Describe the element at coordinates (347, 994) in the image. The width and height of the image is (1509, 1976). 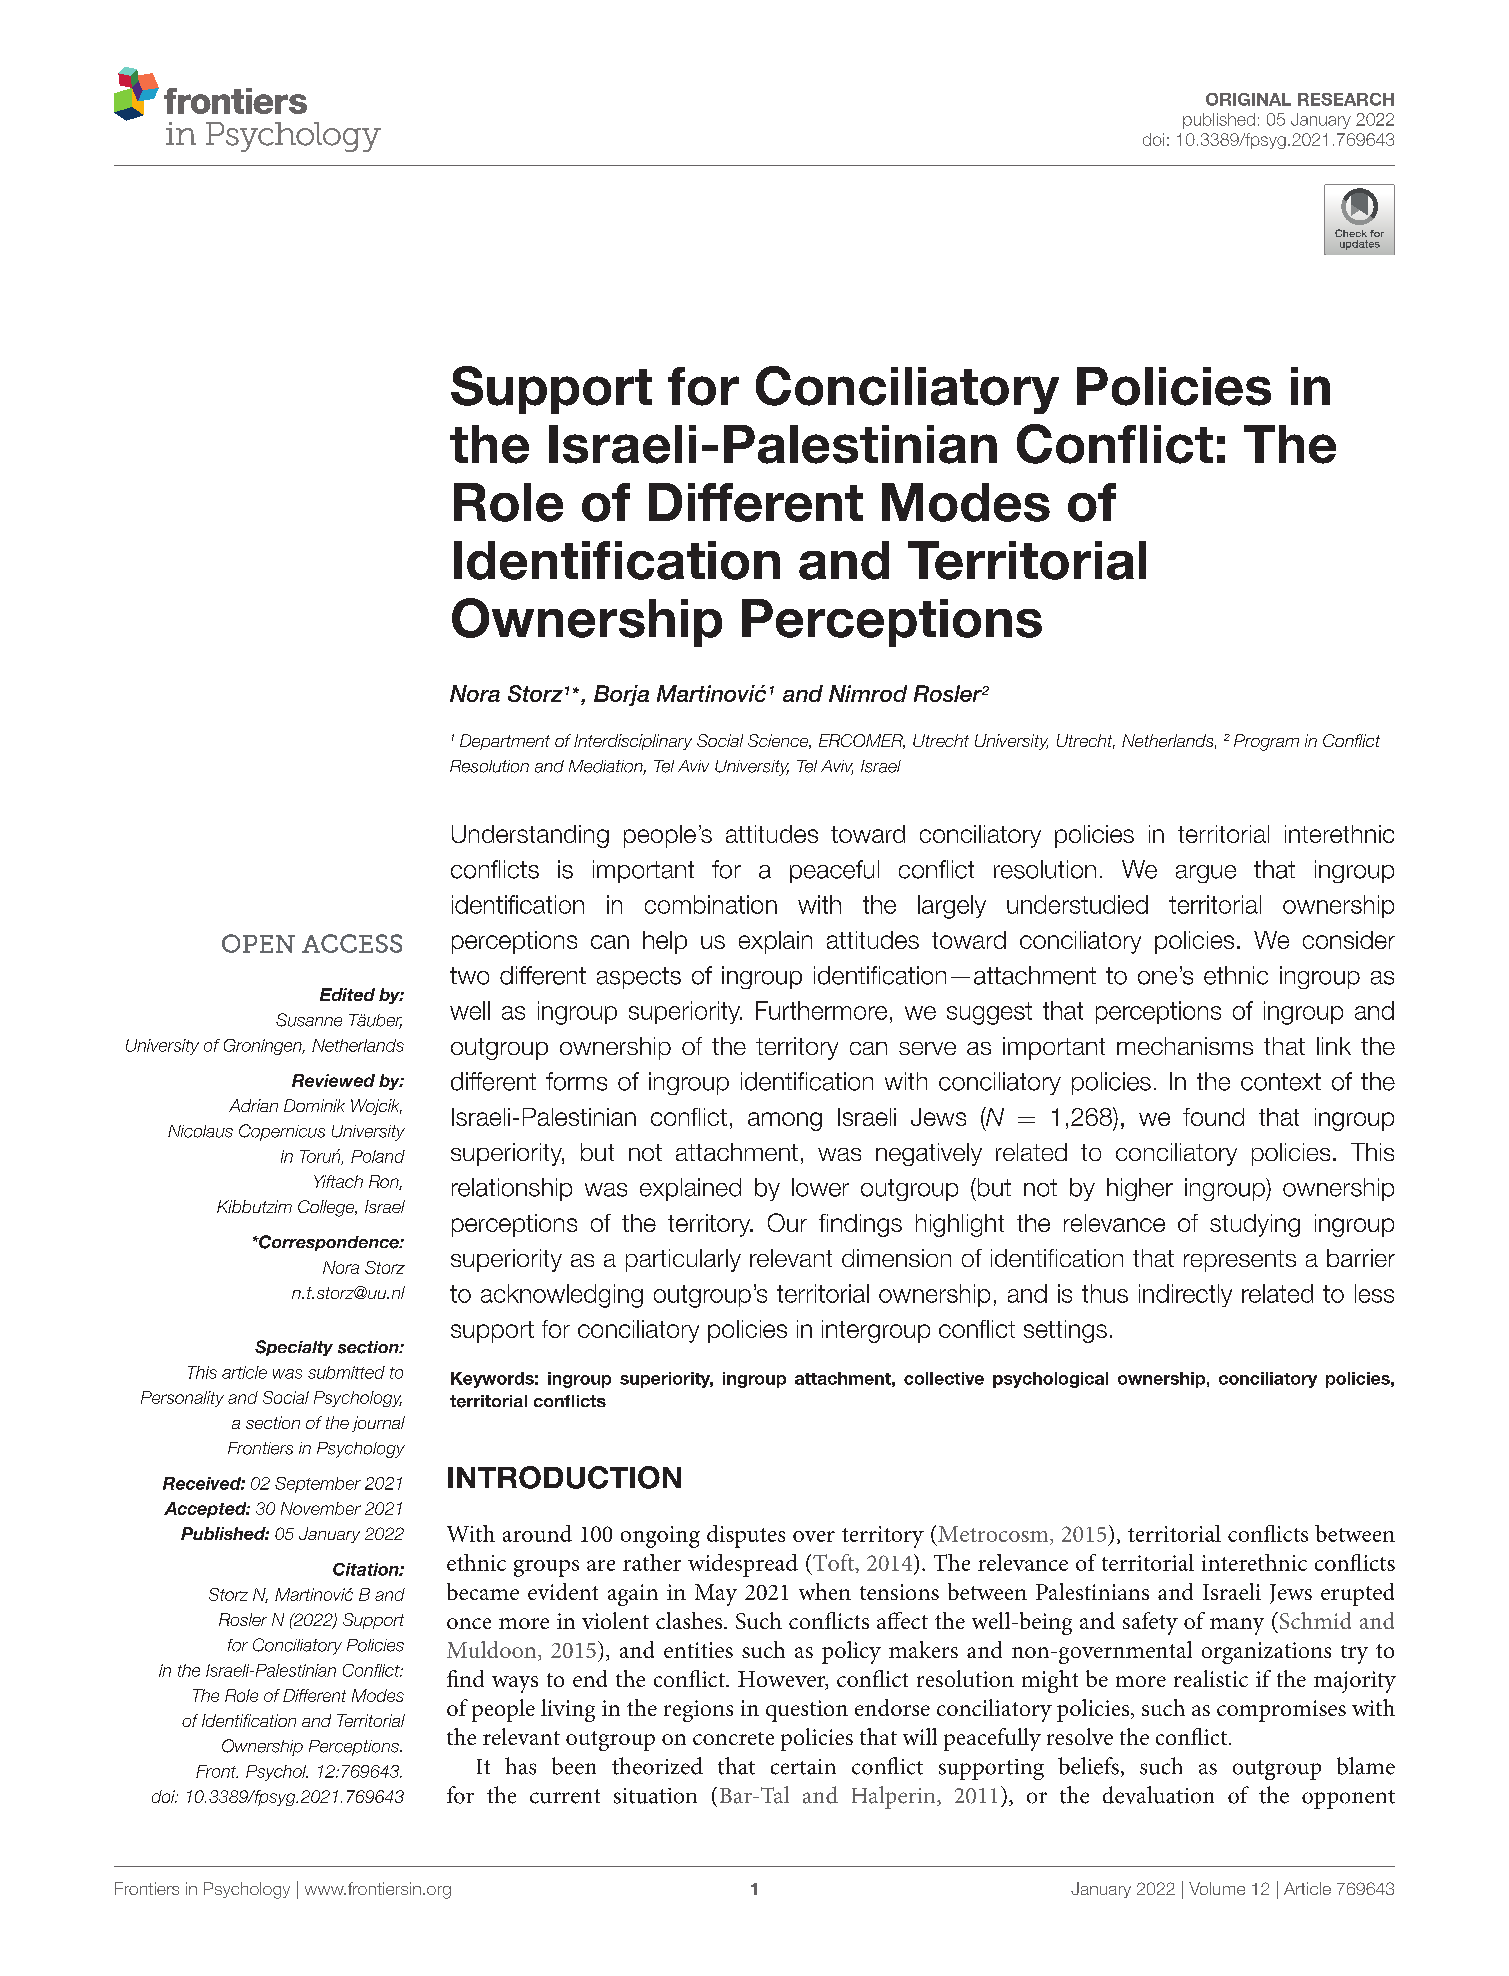
I see `Edited` at that location.
